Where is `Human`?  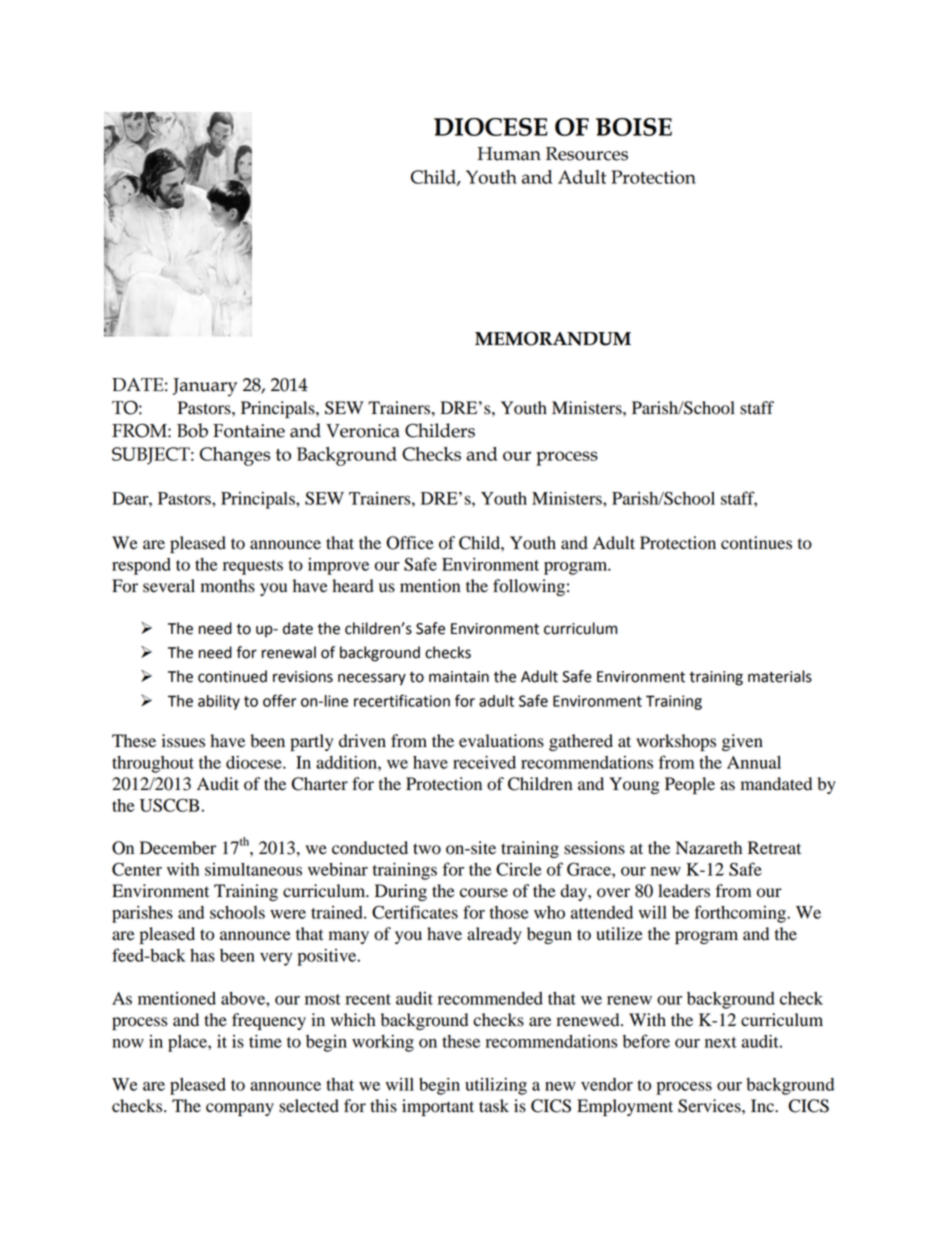 Human is located at coordinates (509, 154).
